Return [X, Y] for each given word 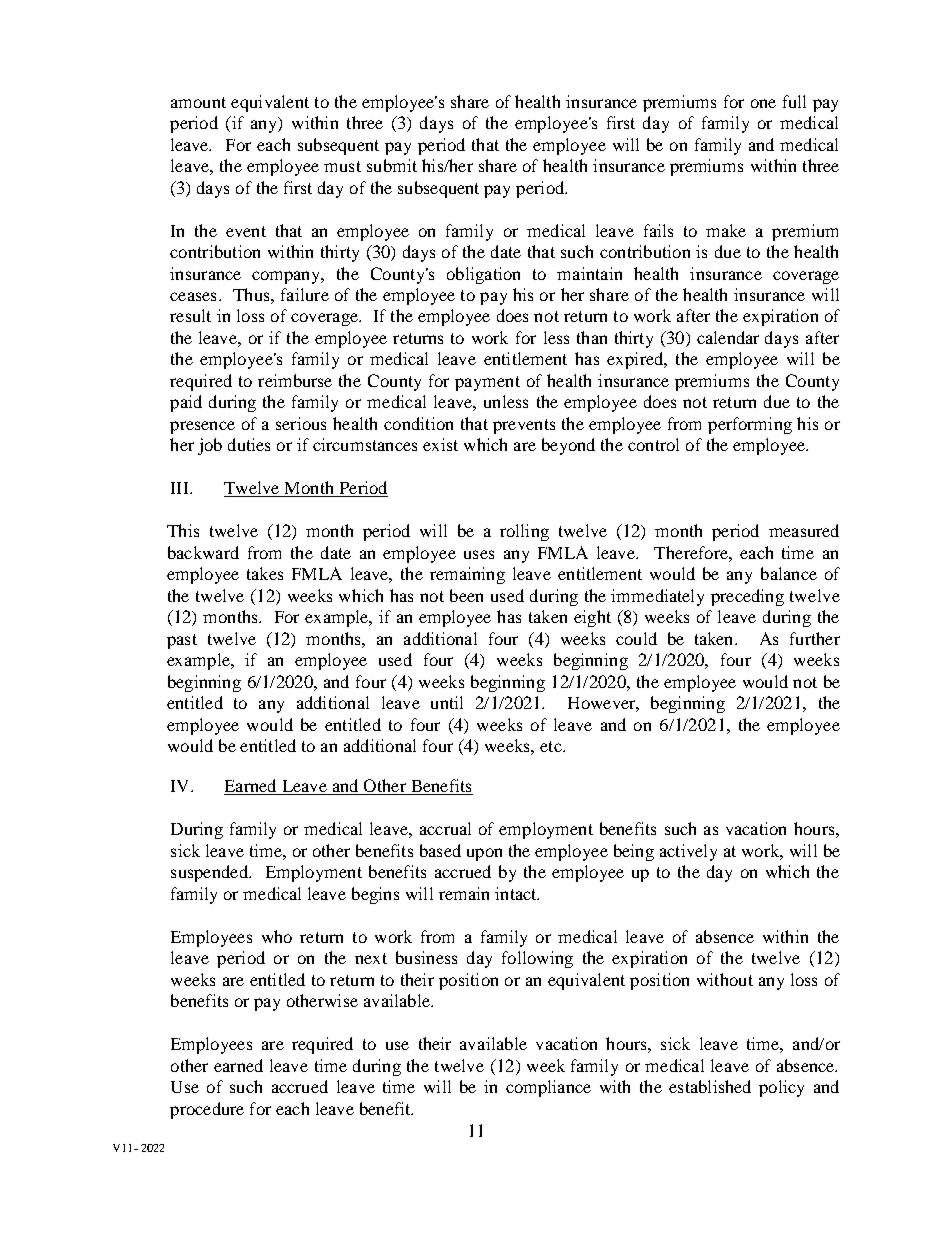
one [763, 103]
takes [265, 573]
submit [392, 165]
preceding [747, 597]
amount [198, 102]
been [466, 595]
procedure [207, 1110]
